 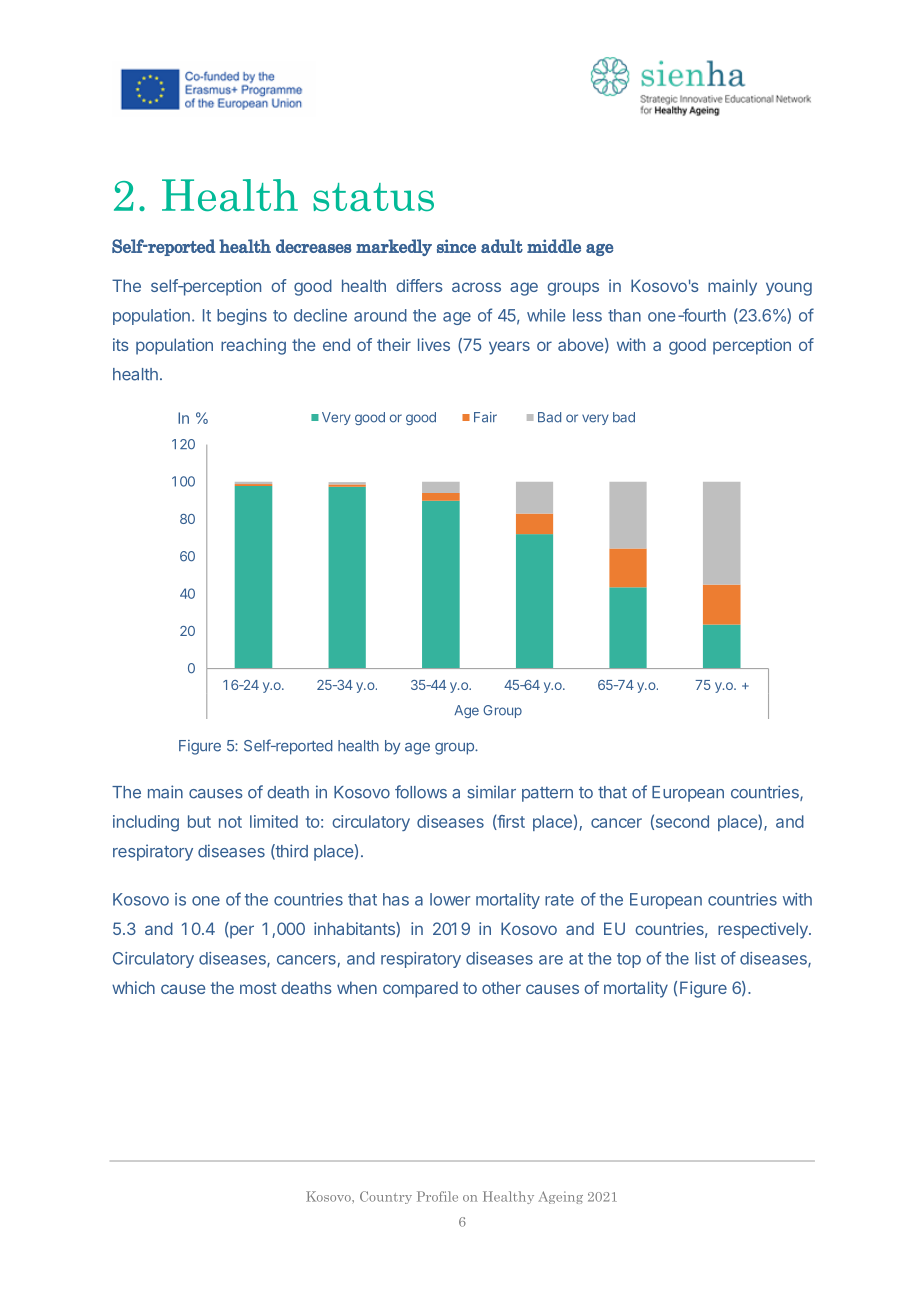 What do you see at coordinates (386, 1197) in the document?
I see `Country` at bounding box center [386, 1197].
